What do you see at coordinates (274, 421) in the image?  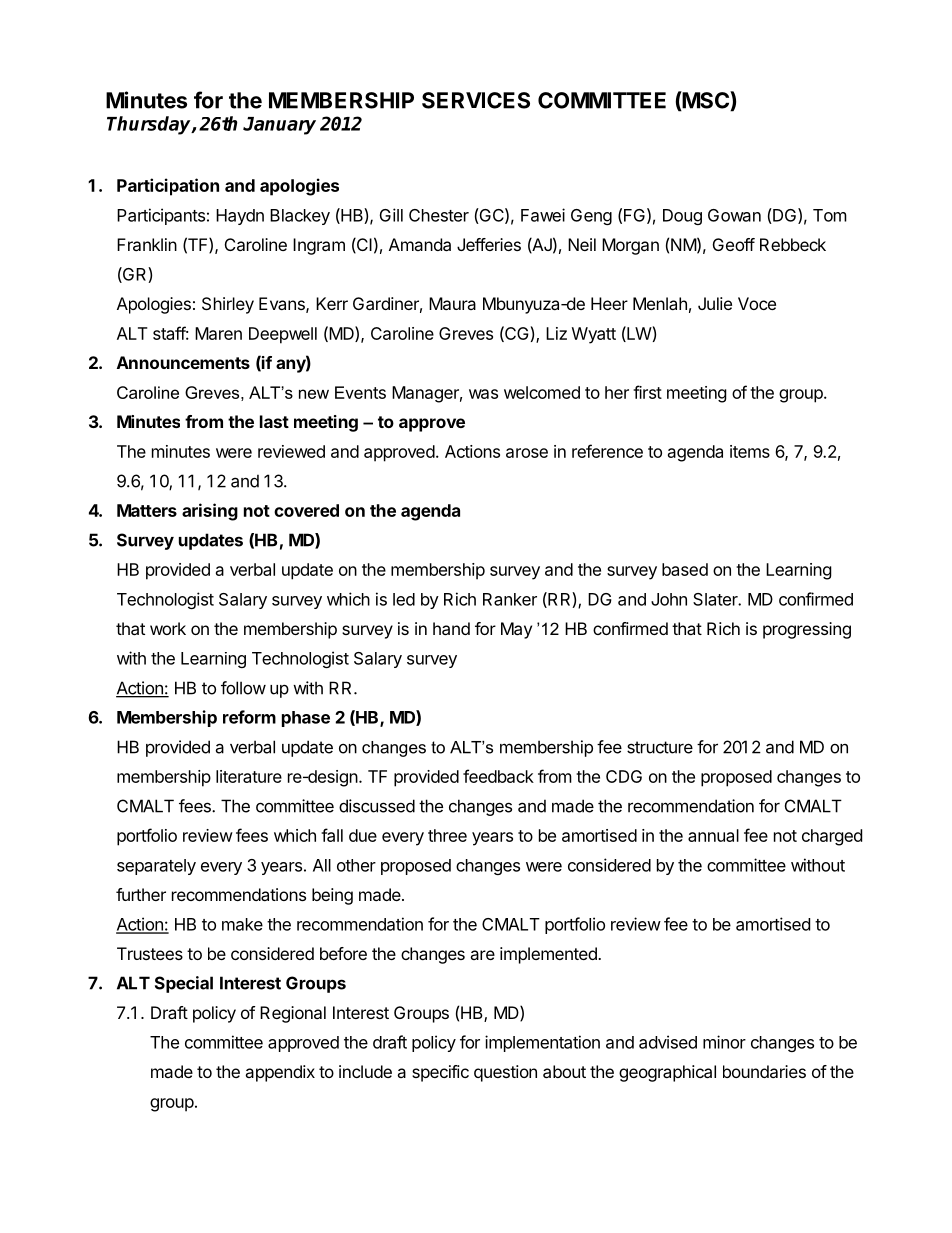 I see `last` at bounding box center [274, 421].
